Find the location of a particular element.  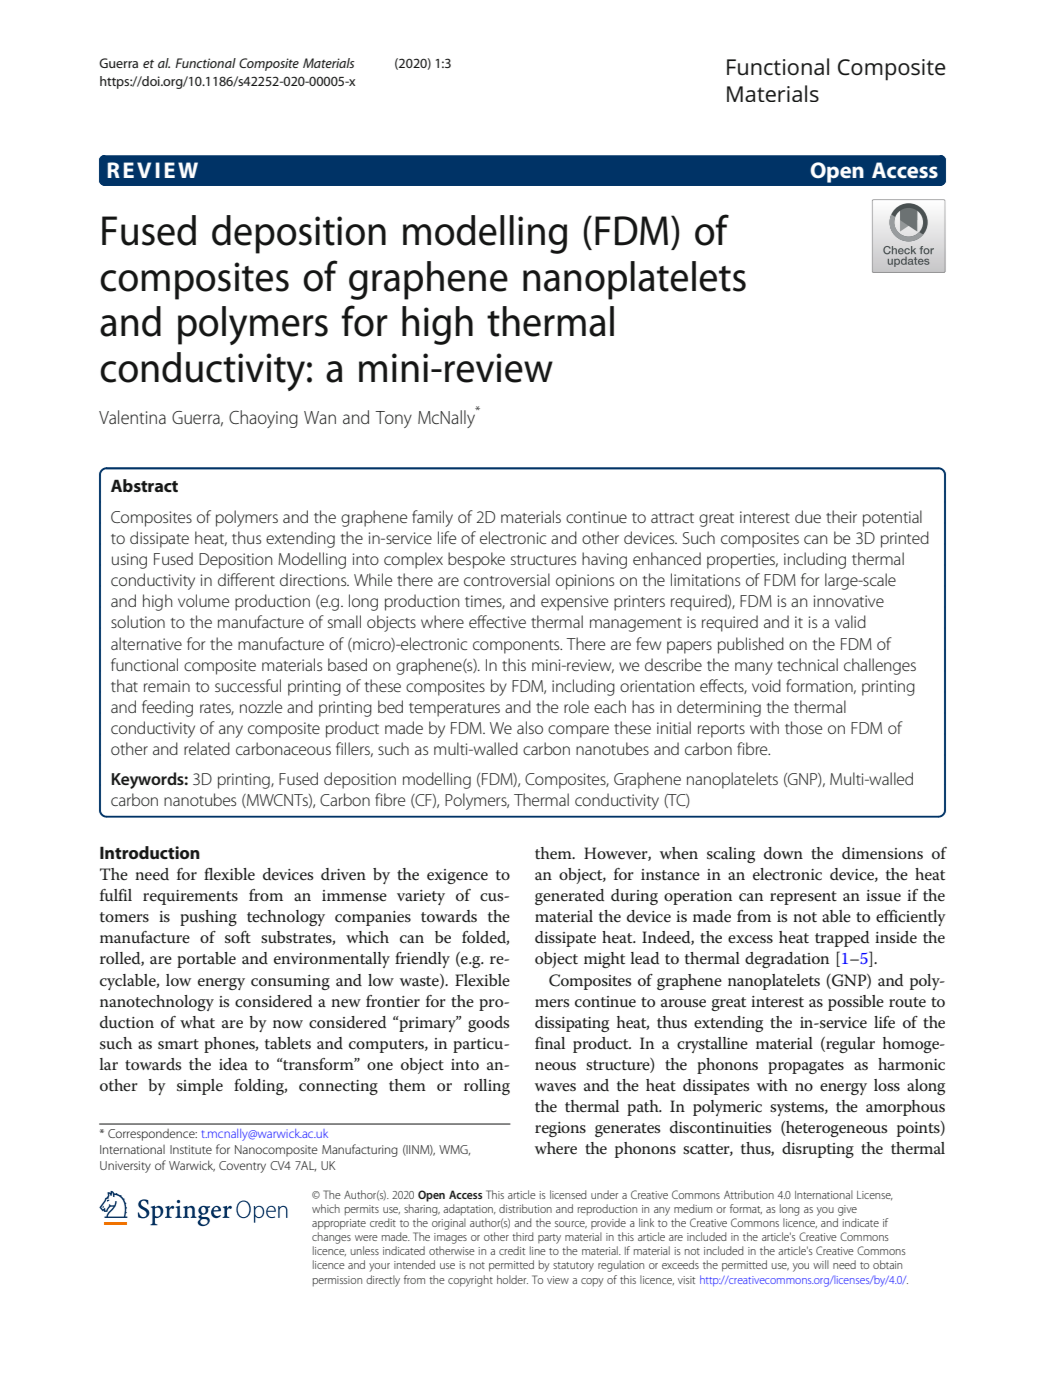

exigence is located at coordinates (457, 876).
